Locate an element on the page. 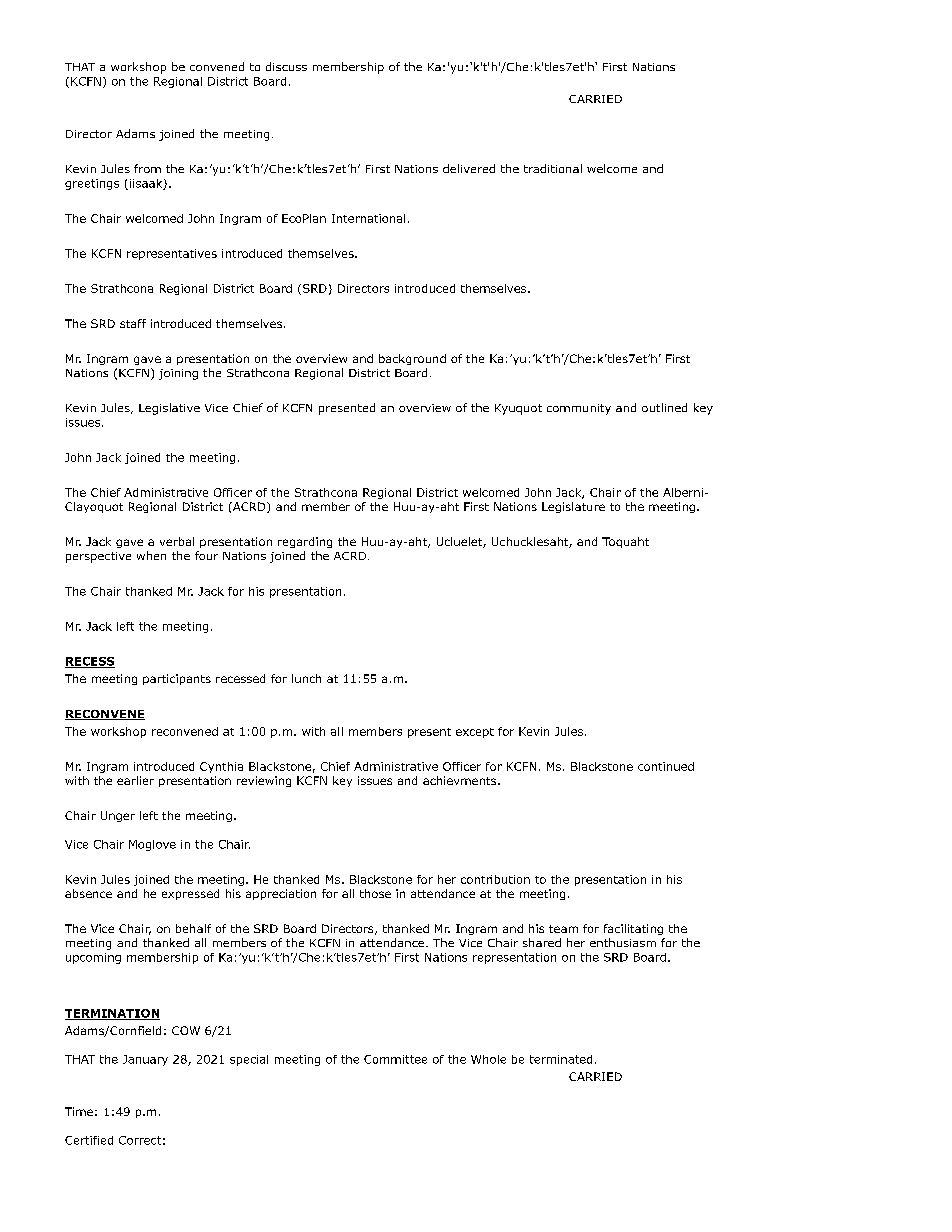  Correct is located at coordinates (140, 1140).
